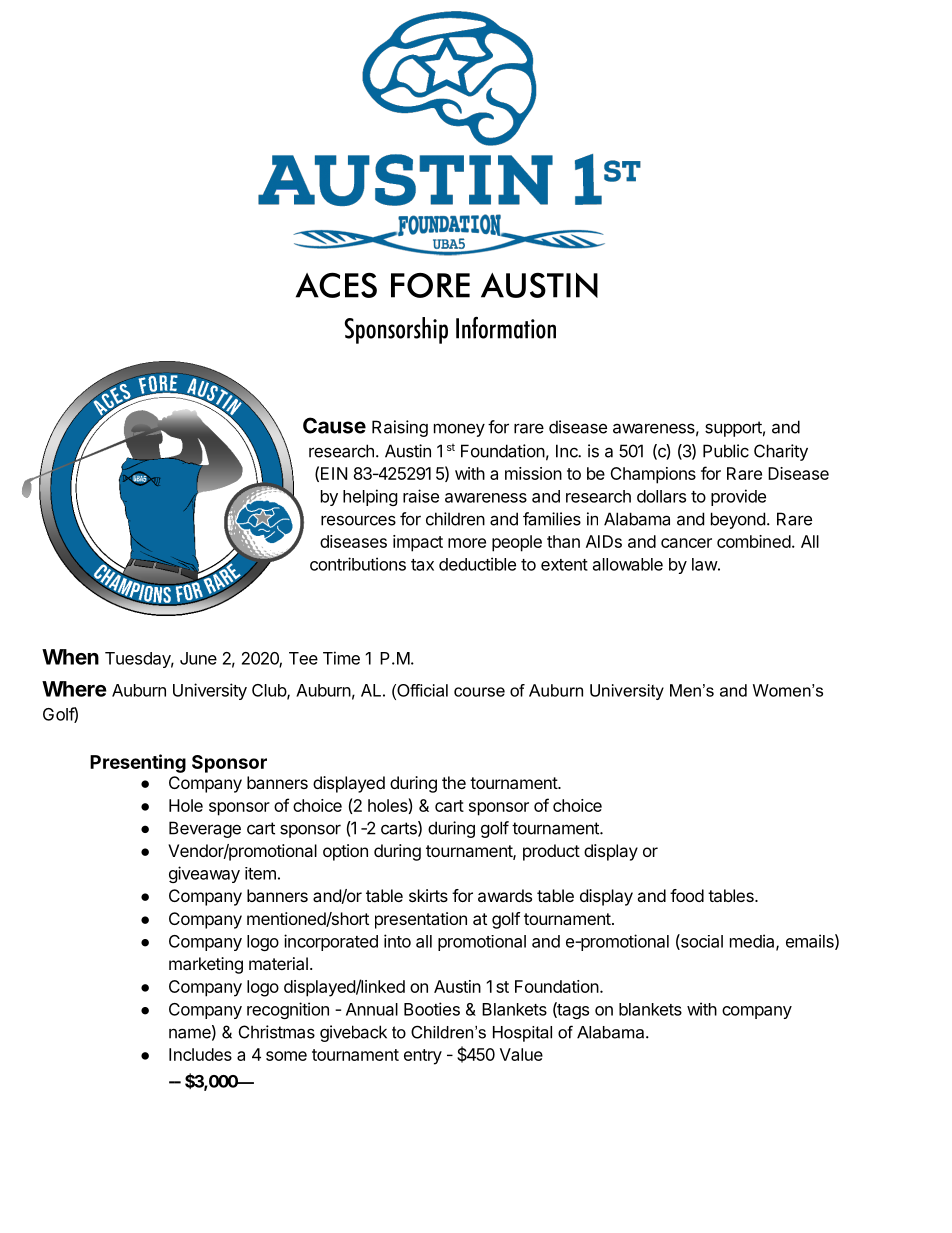 This screenshot has height=1233, width=952. I want to click on ACES, so click(336, 285).
